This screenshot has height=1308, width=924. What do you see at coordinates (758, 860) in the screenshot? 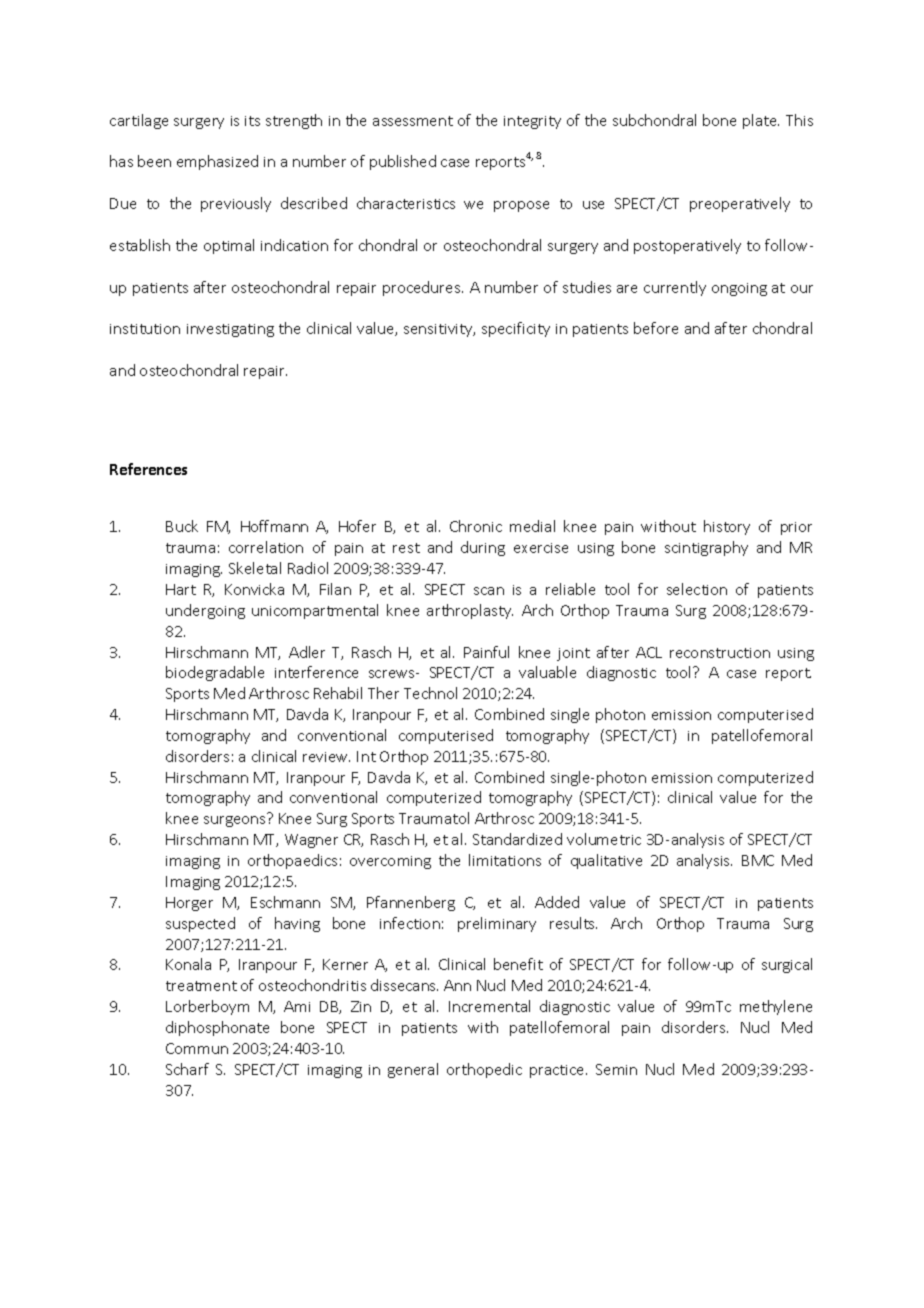
I see `BMC` at bounding box center [758, 860].
